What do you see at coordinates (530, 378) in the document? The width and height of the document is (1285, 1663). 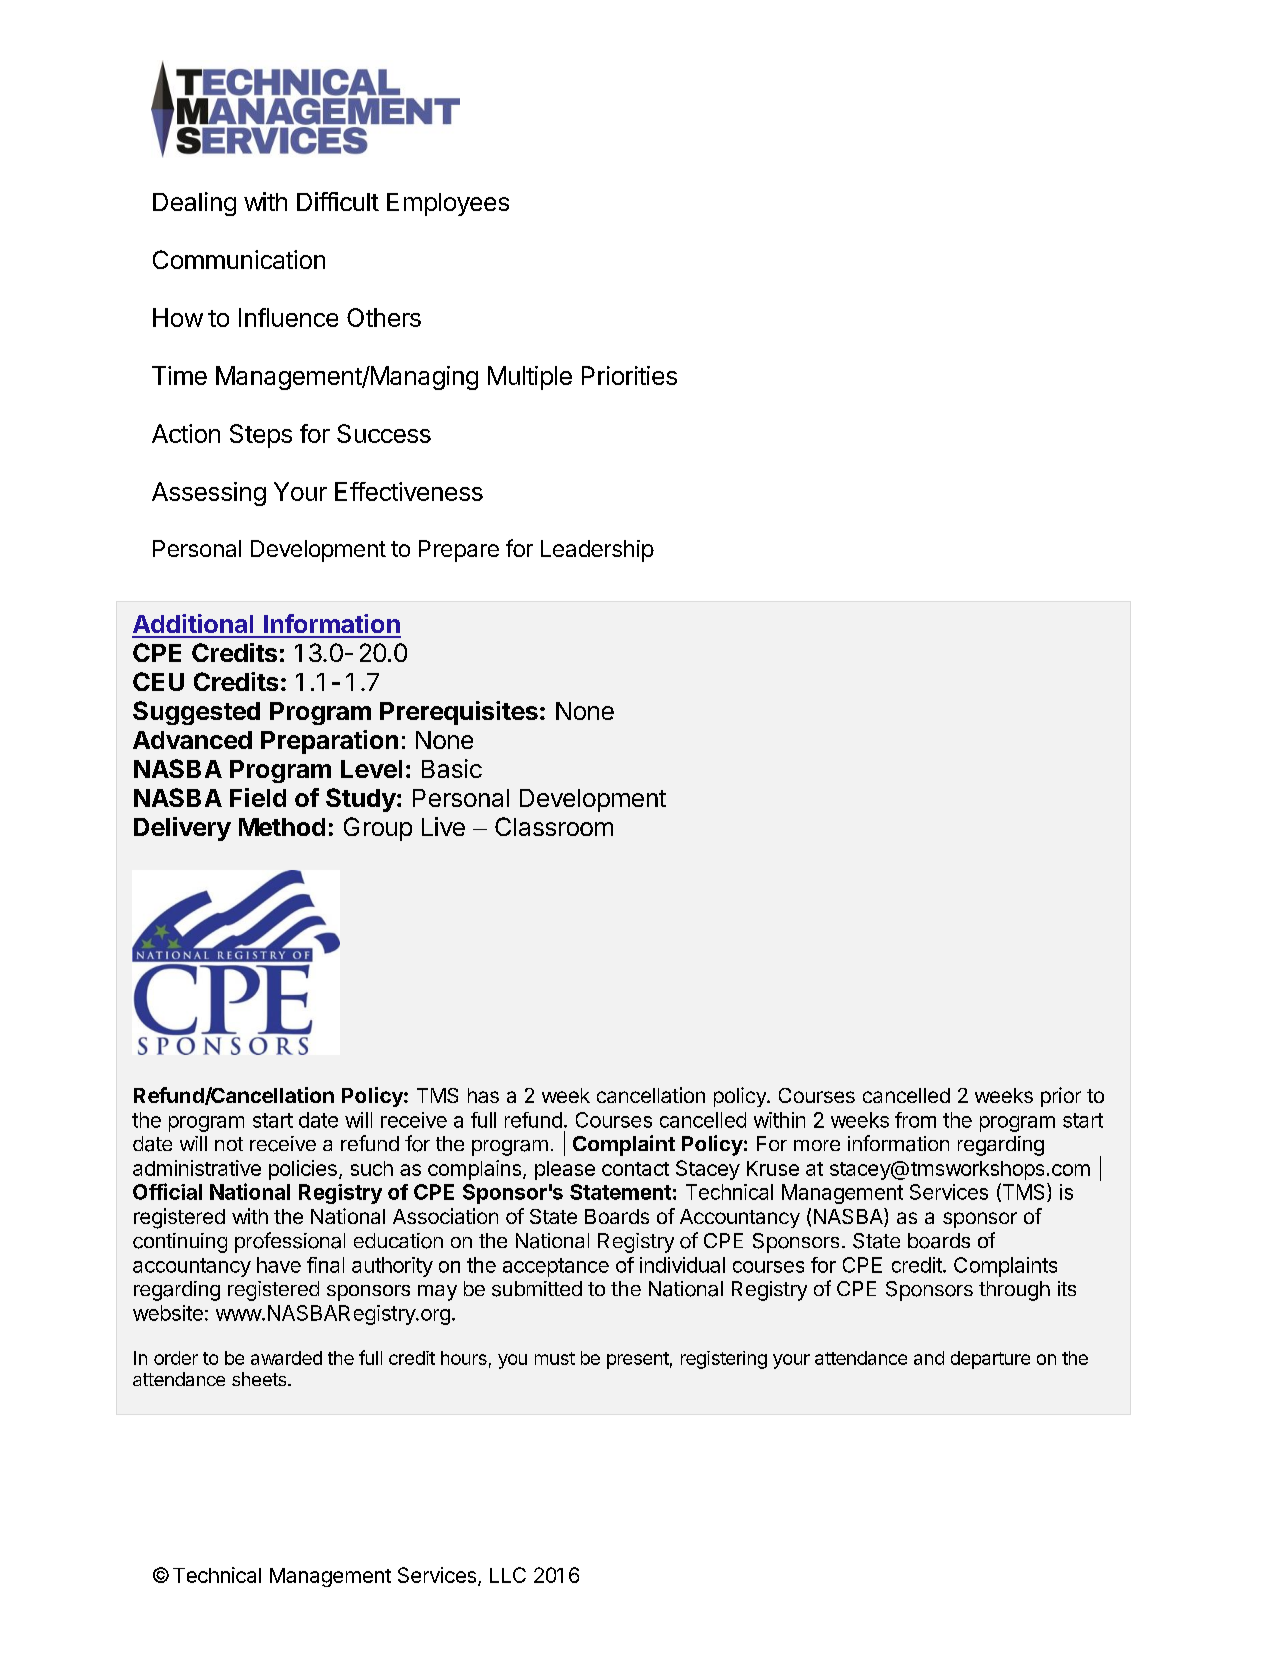 I see `Multiple` at bounding box center [530, 378].
